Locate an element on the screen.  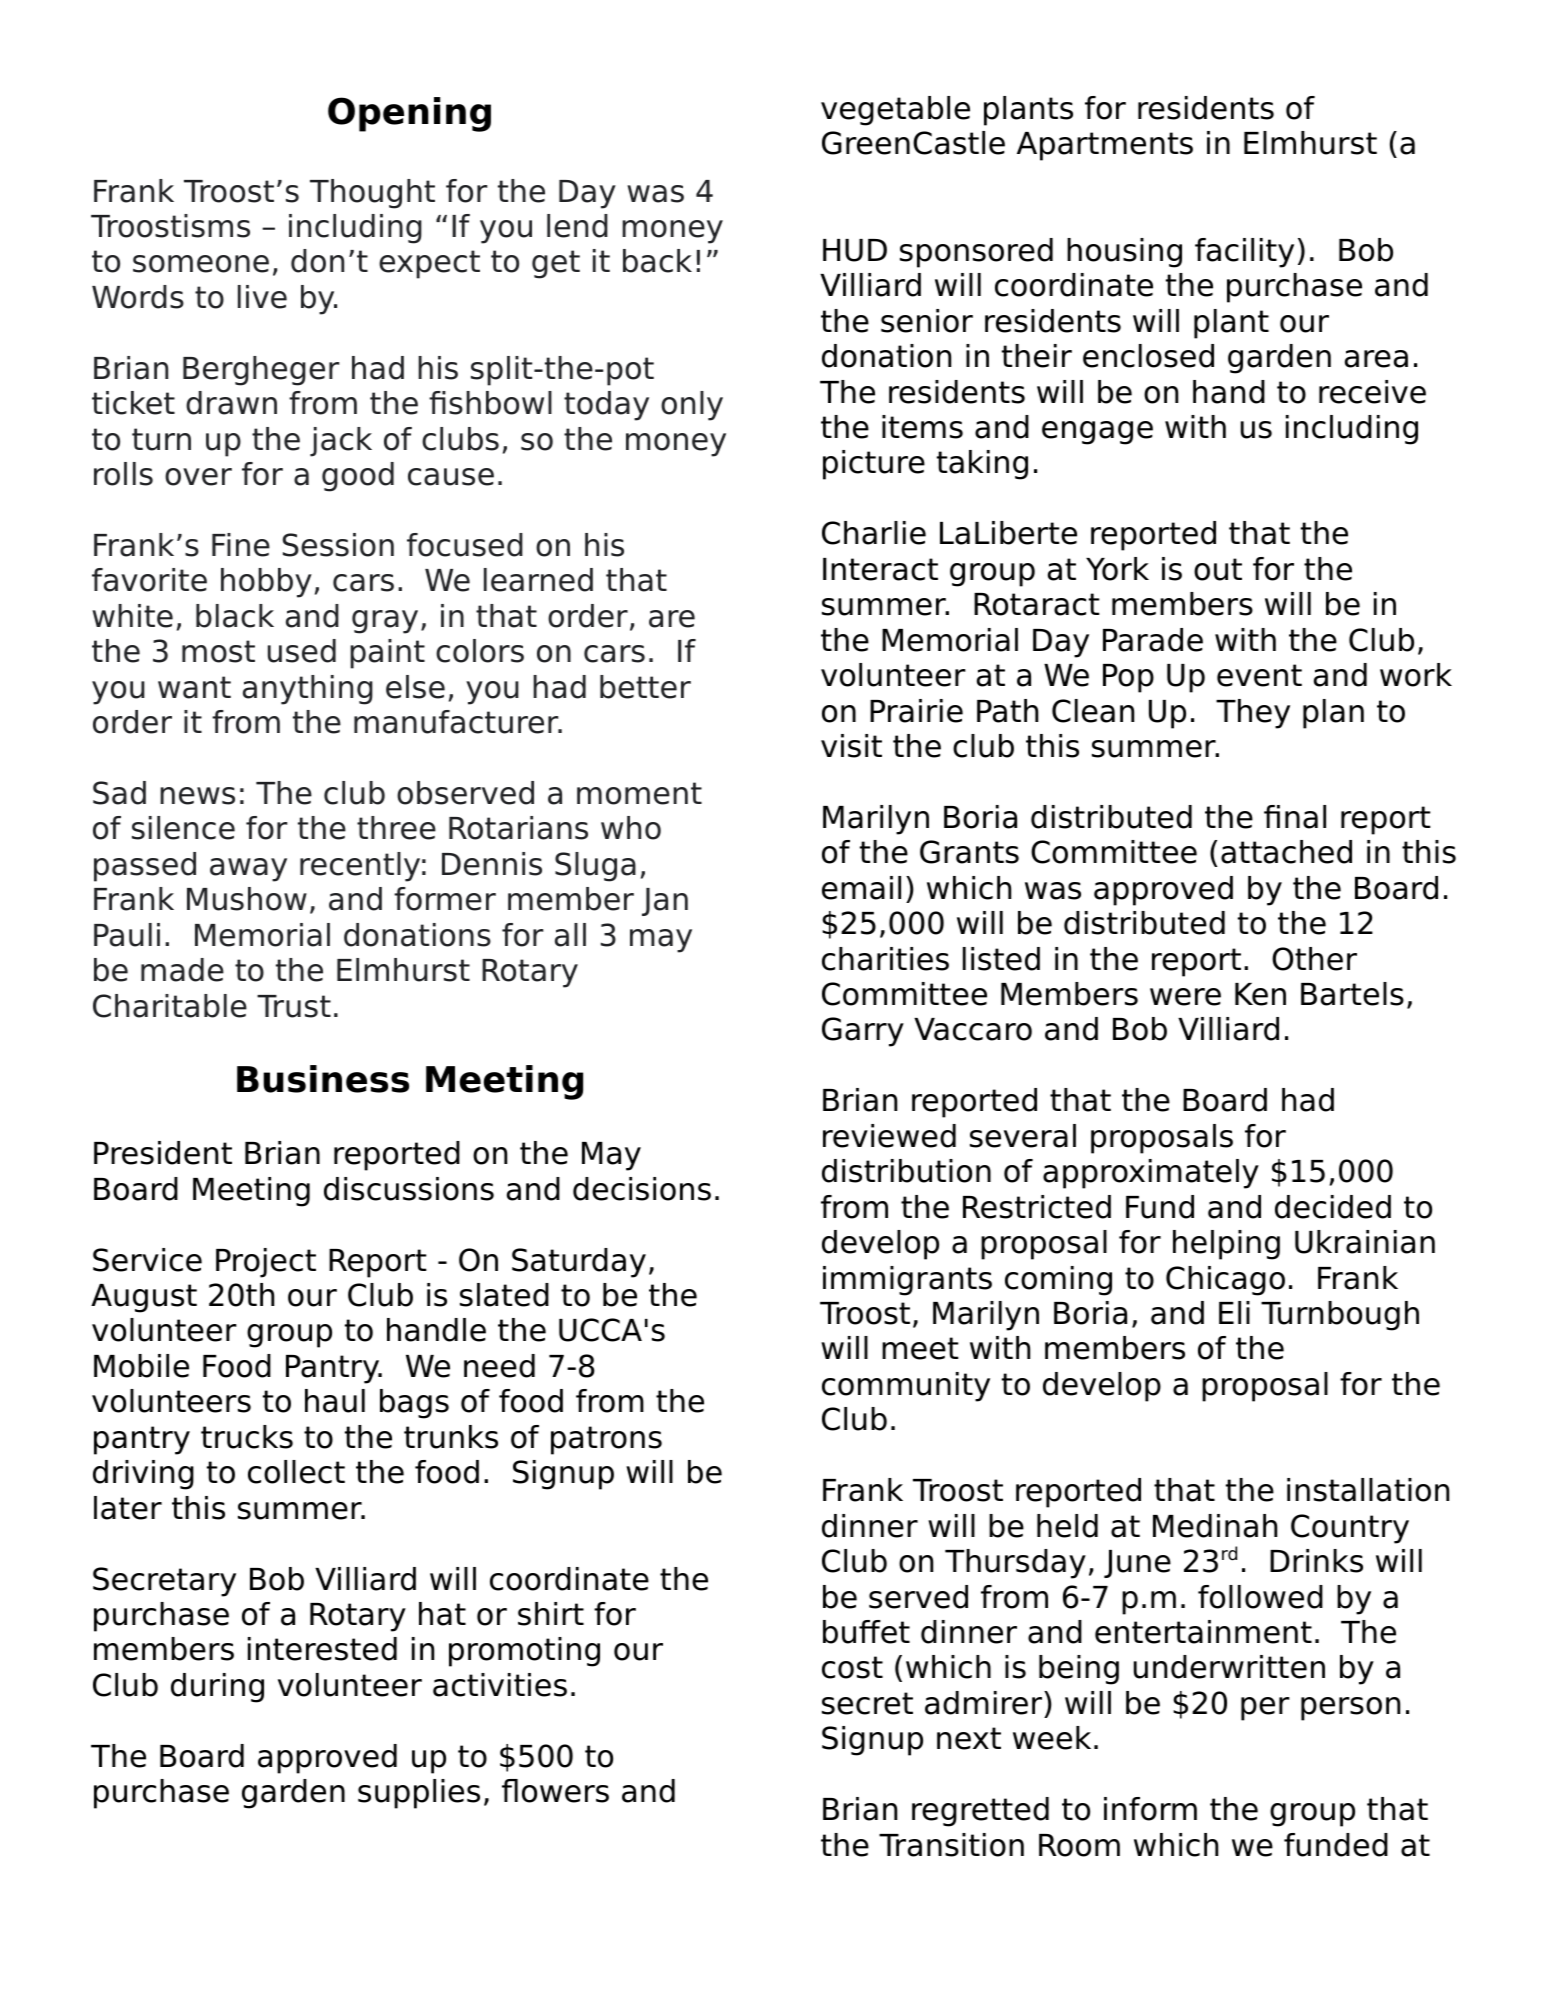
facility is located at coordinates (1244, 253).
